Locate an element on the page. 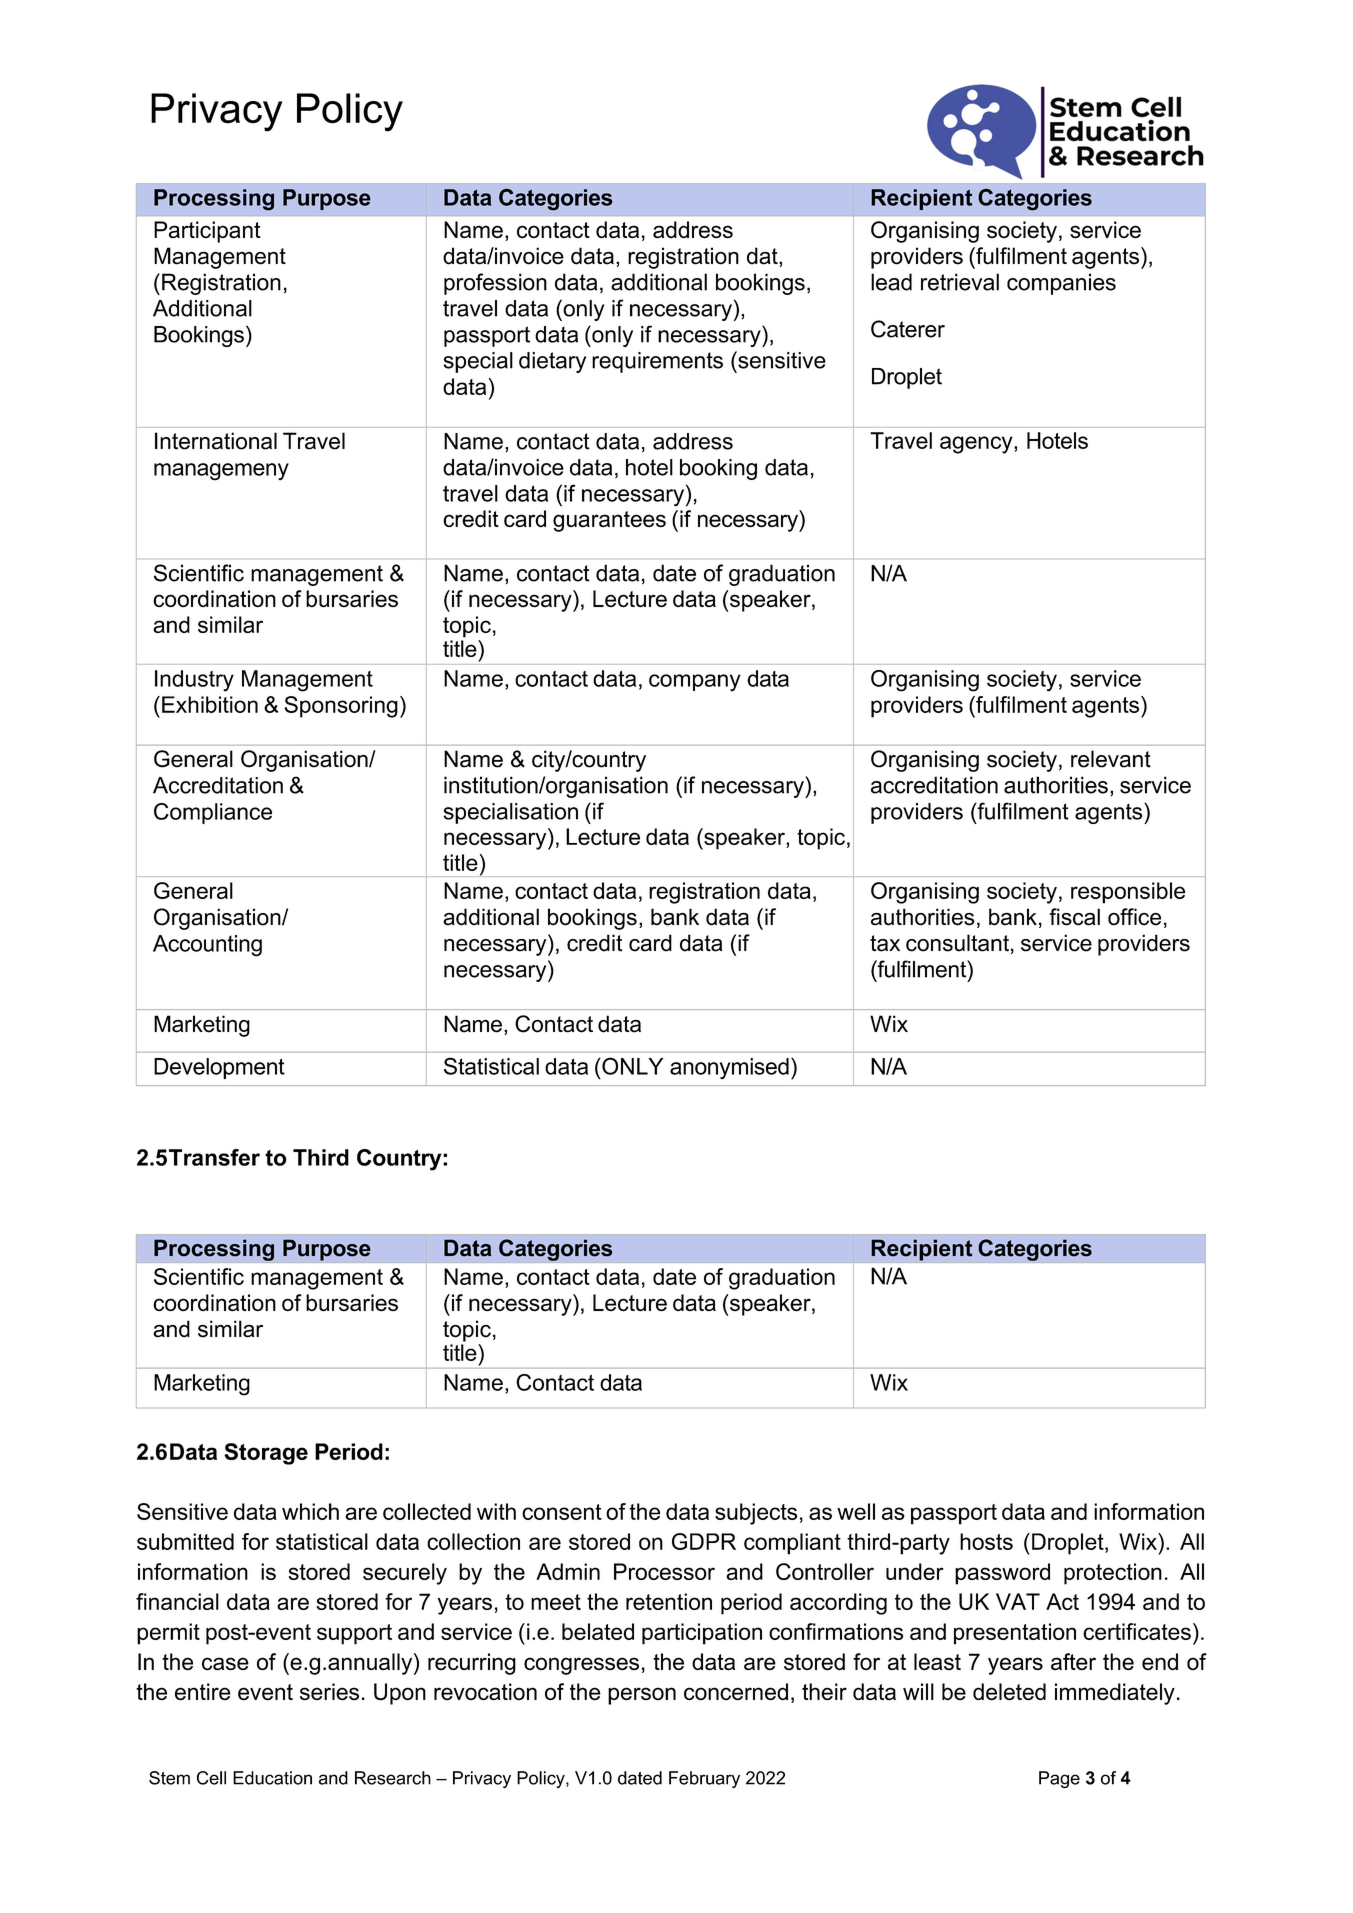 The height and width of the document is (1913, 1353). person is located at coordinates (642, 1696).
